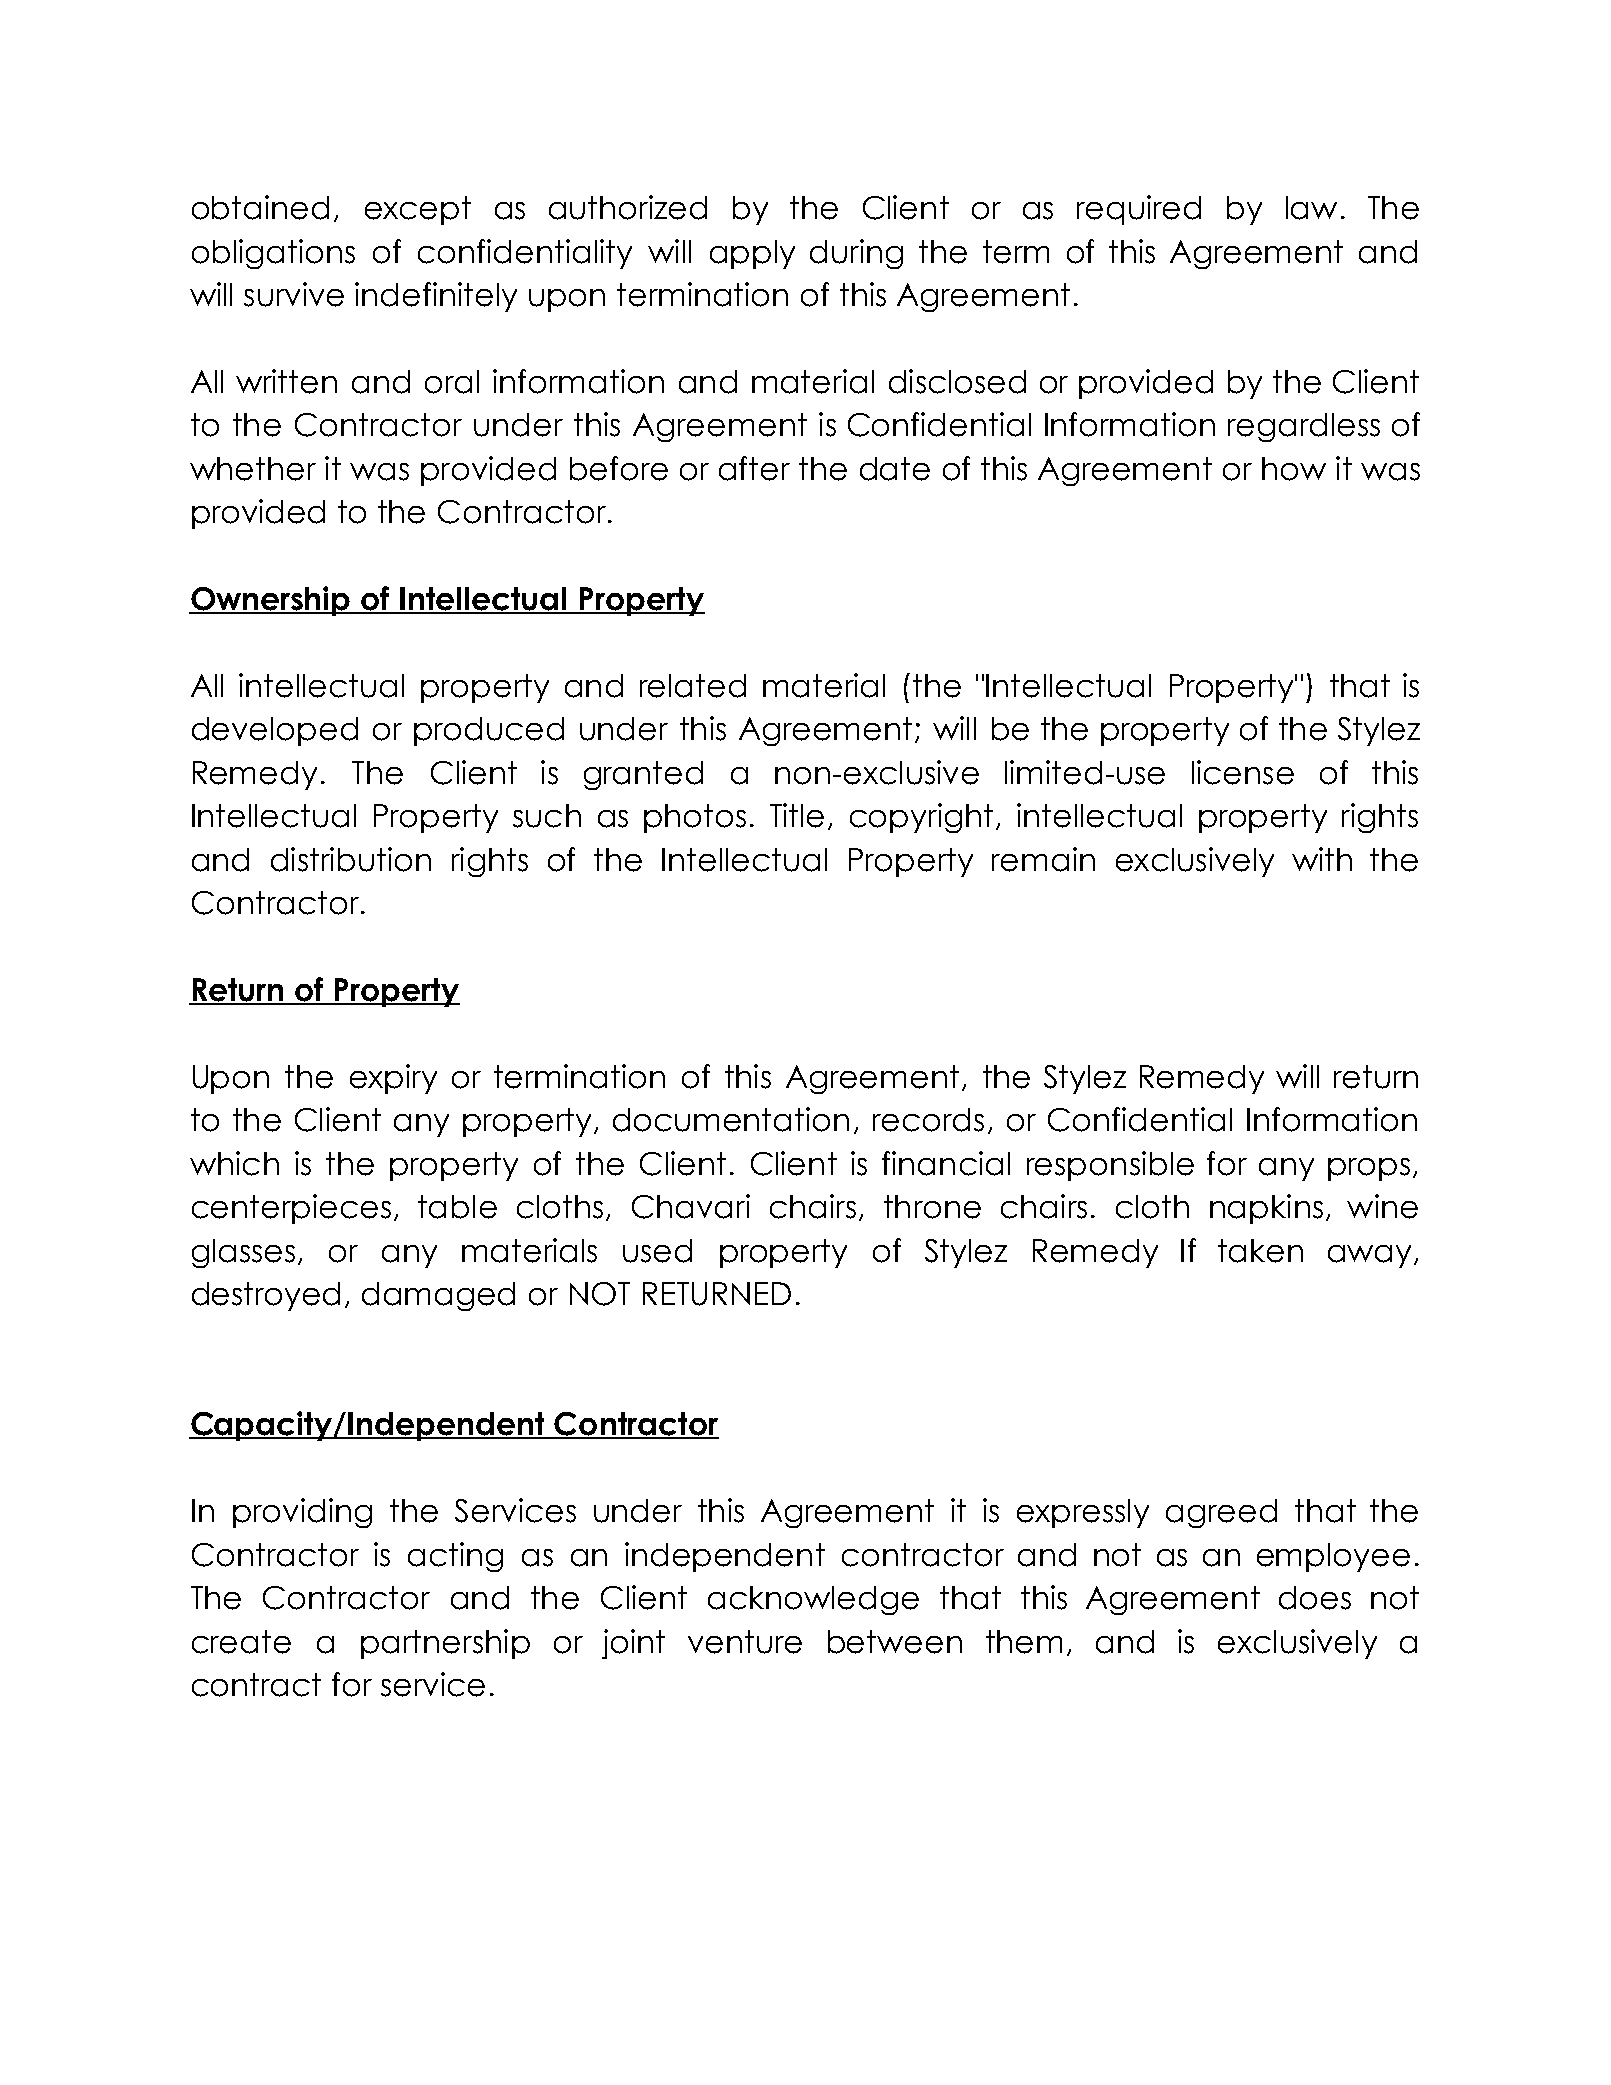 The image size is (1611, 2085). I want to click on taken, so click(1260, 1251).
